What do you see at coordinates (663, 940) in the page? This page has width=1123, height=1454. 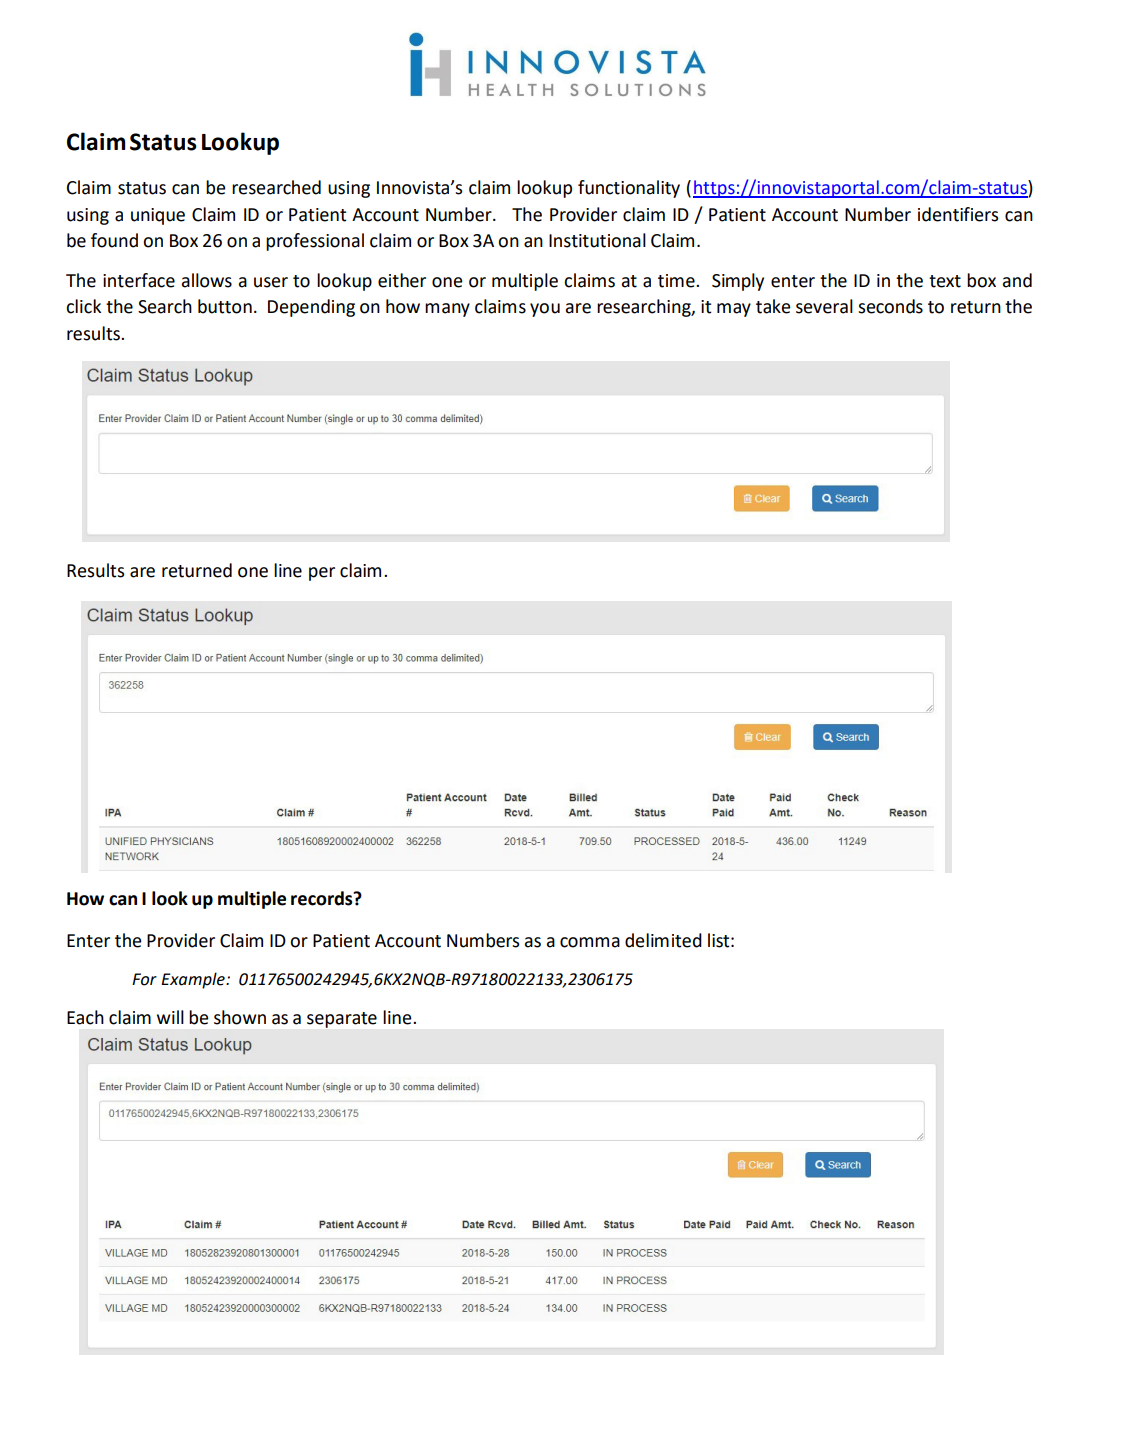 I see `delimited` at bounding box center [663, 940].
